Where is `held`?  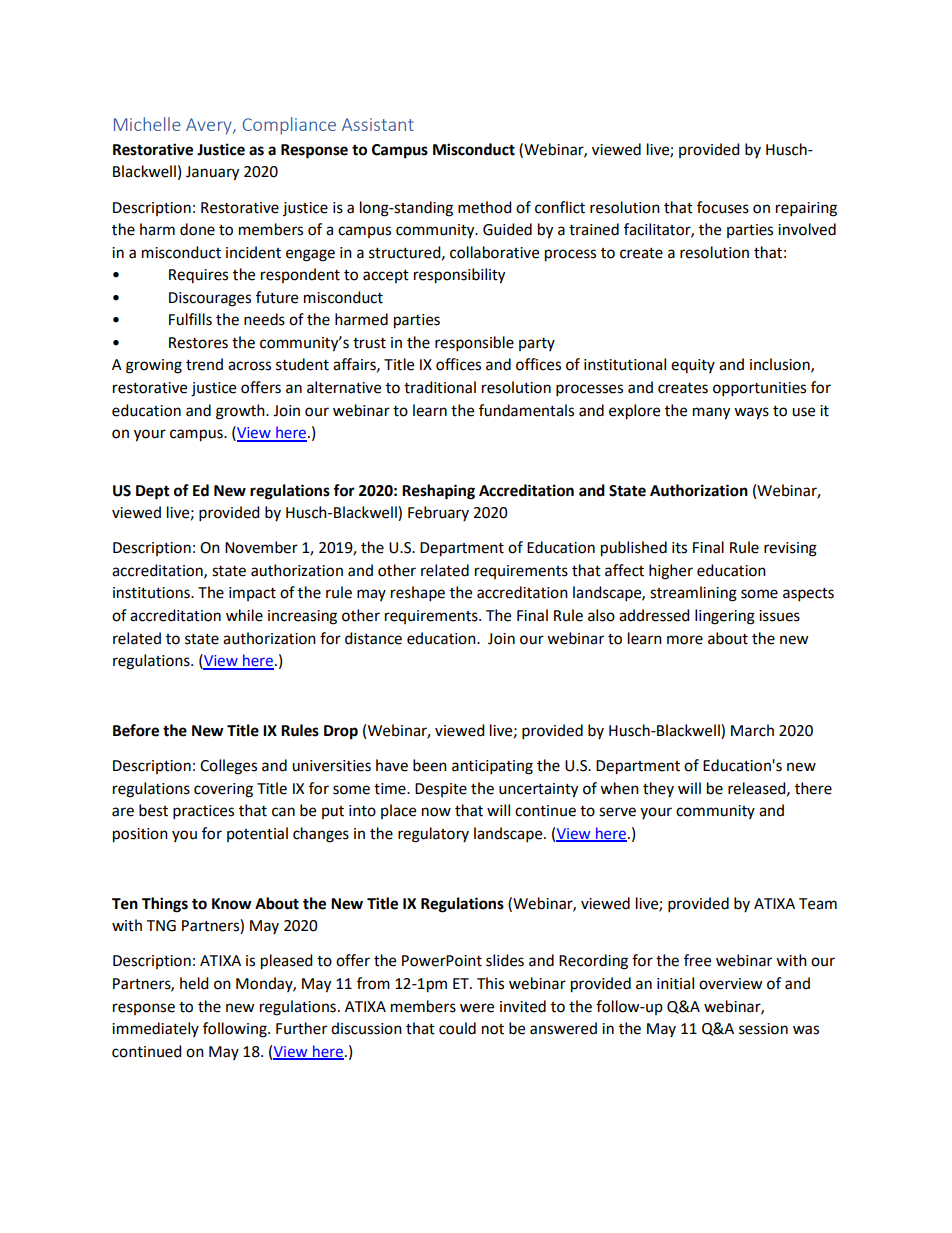 held is located at coordinates (194, 983).
